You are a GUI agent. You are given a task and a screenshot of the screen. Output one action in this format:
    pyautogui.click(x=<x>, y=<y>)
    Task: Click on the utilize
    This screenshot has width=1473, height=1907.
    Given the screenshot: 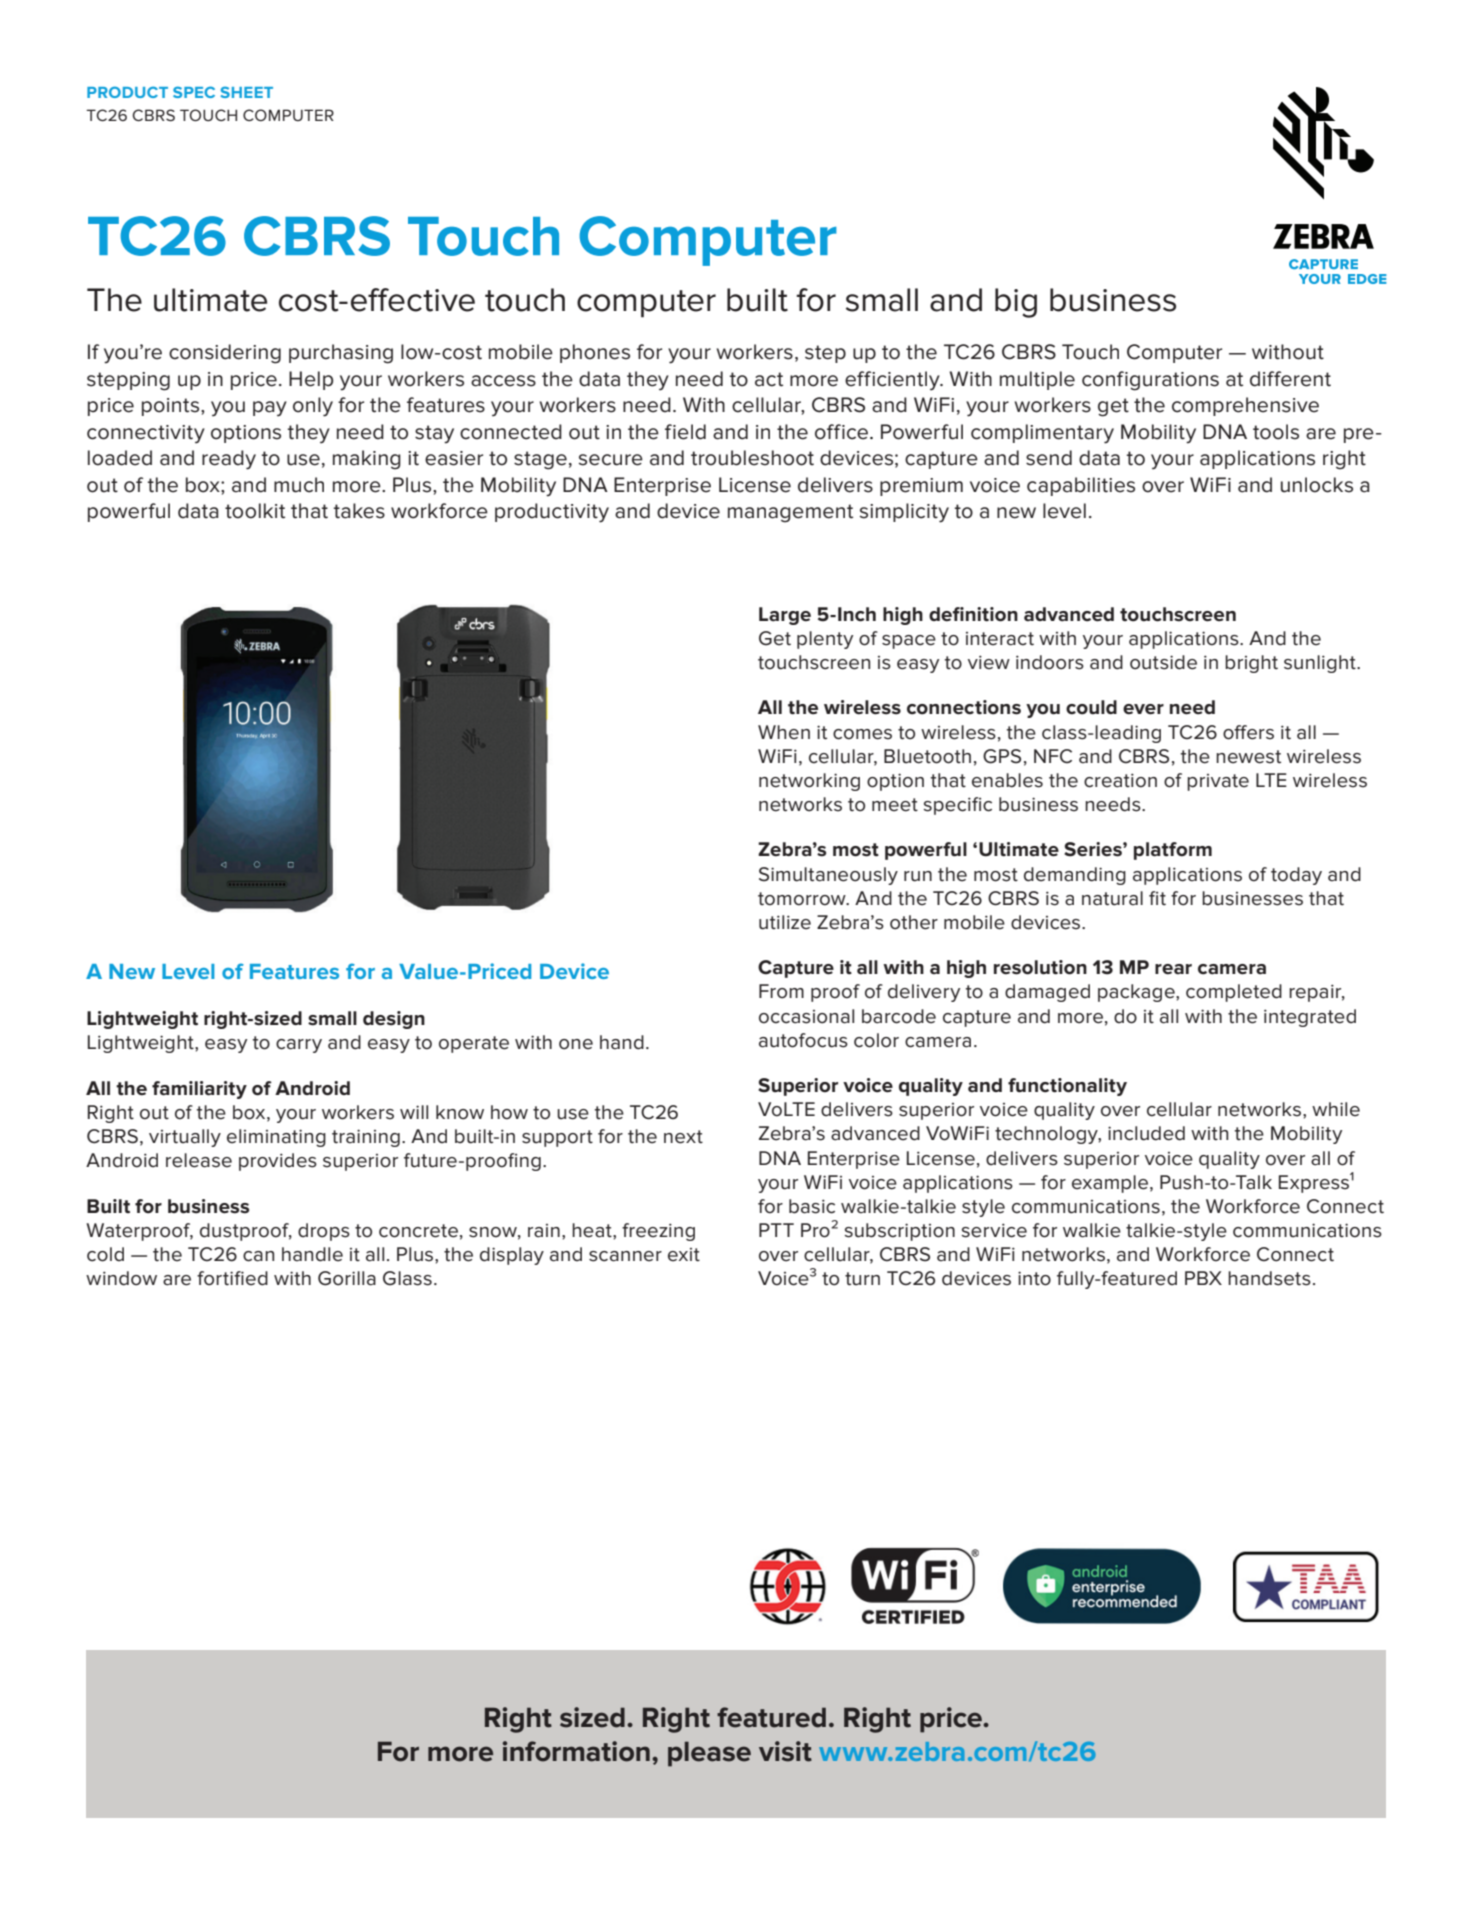 What is the action you would take?
    pyautogui.click(x=785, y=922)
